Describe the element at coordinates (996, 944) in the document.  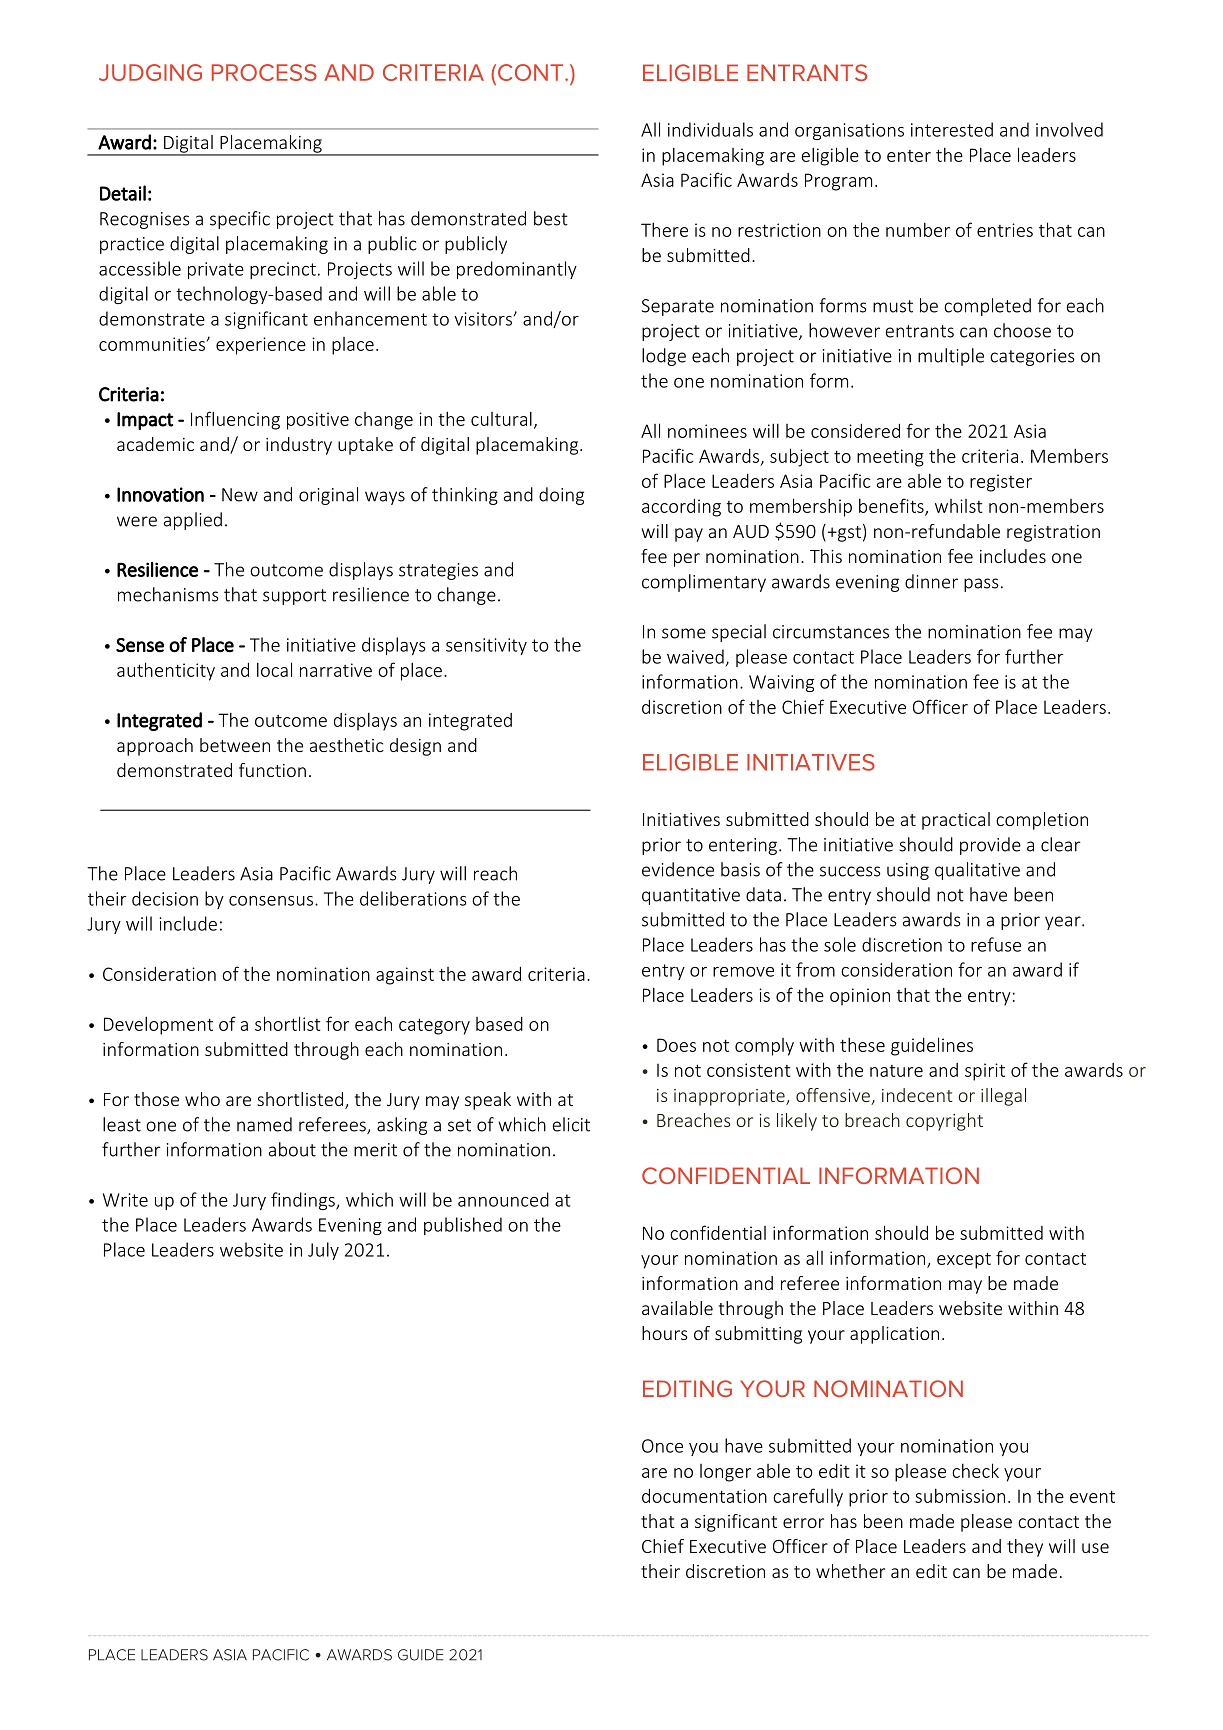
I see `refuse` at that location.
